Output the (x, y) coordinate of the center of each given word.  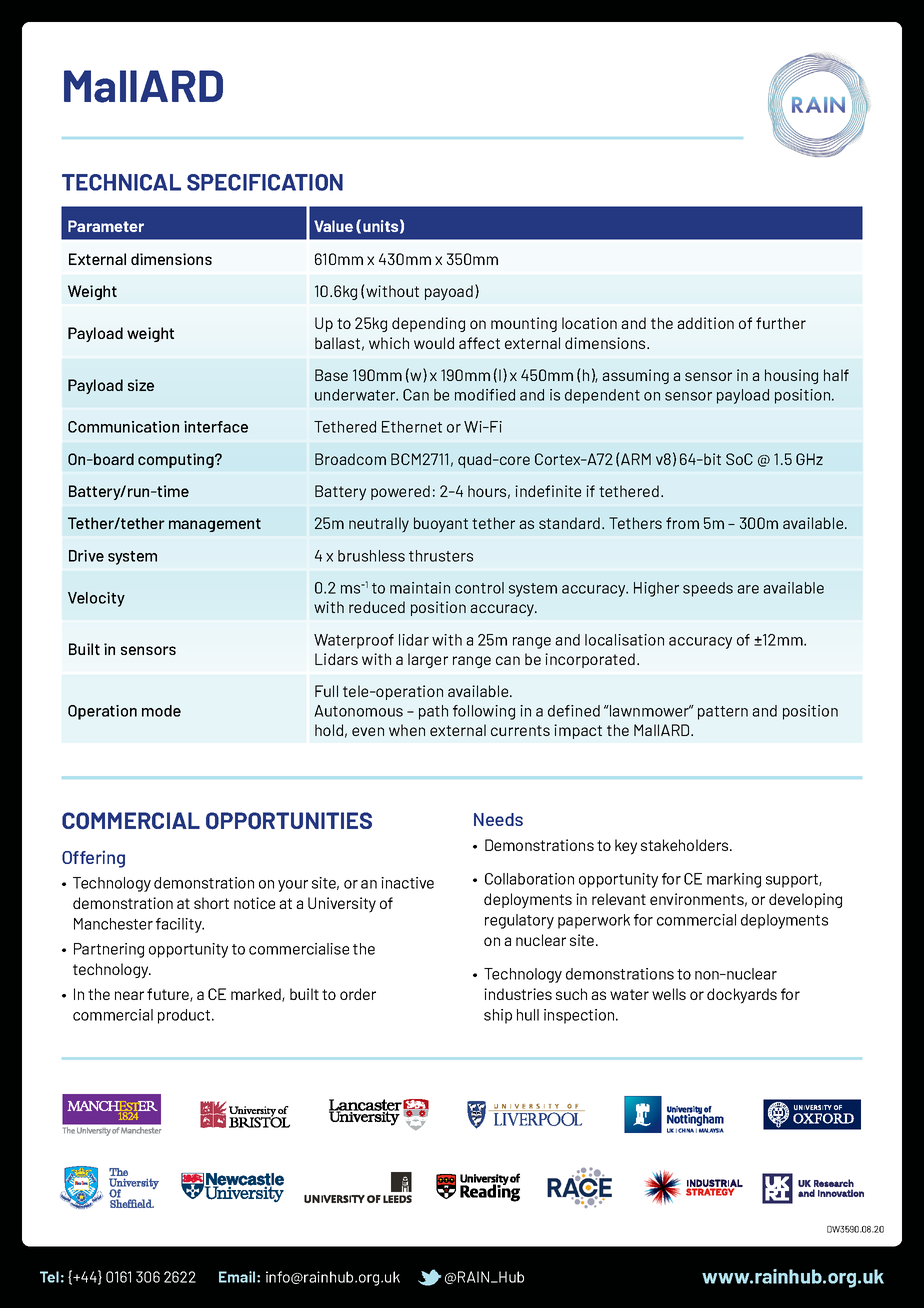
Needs (498, 819)
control (479, 588)
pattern (723, 713)
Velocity (96, 599)
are (748, 589)
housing (791, 376)
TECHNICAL (121, 182)
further (781, 323)
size (141, 385)
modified (485, 395)
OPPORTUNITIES (289, 821)
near (129, 995)
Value (333, 226)
